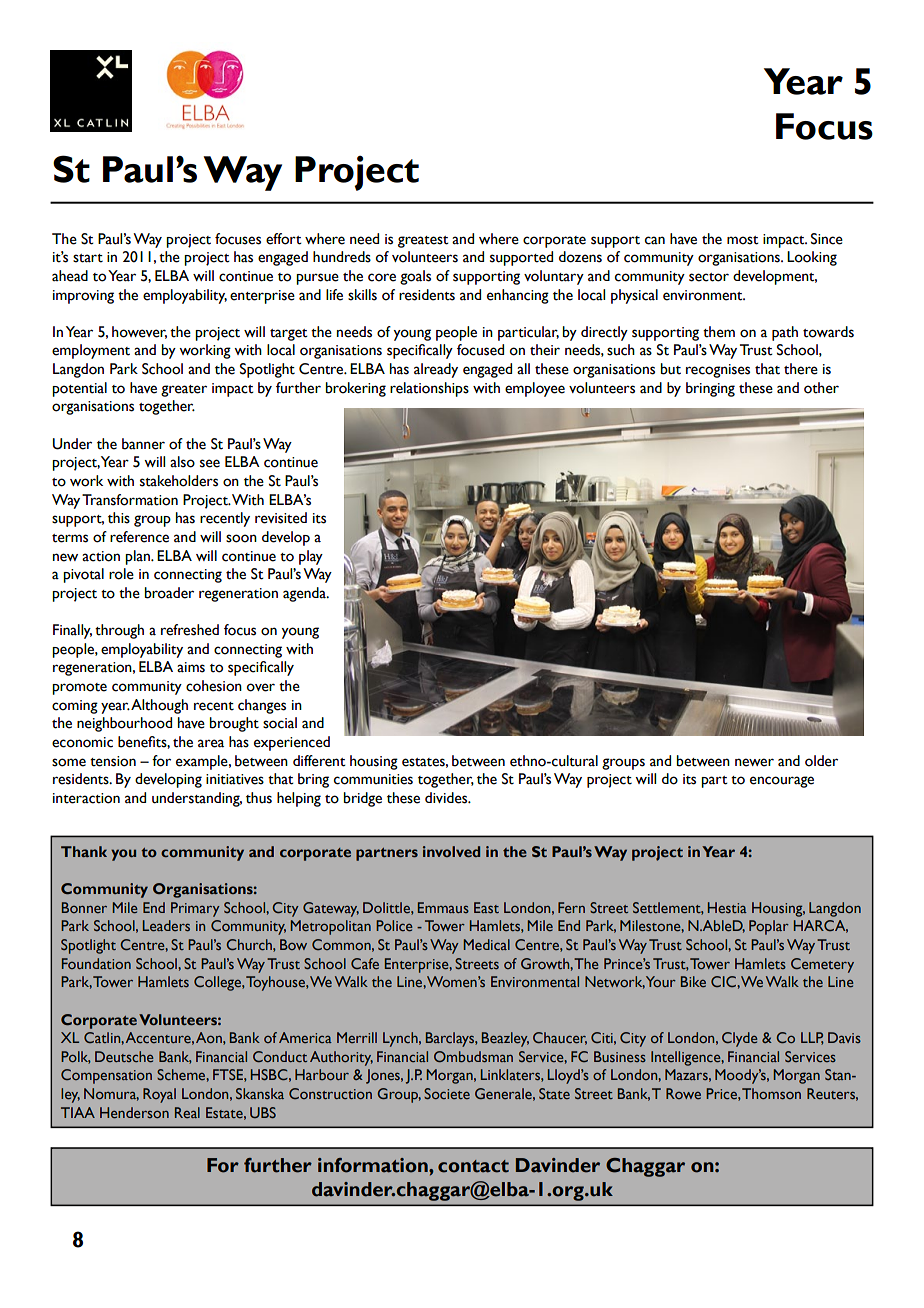  I want to click on start, so click(88, 258).
